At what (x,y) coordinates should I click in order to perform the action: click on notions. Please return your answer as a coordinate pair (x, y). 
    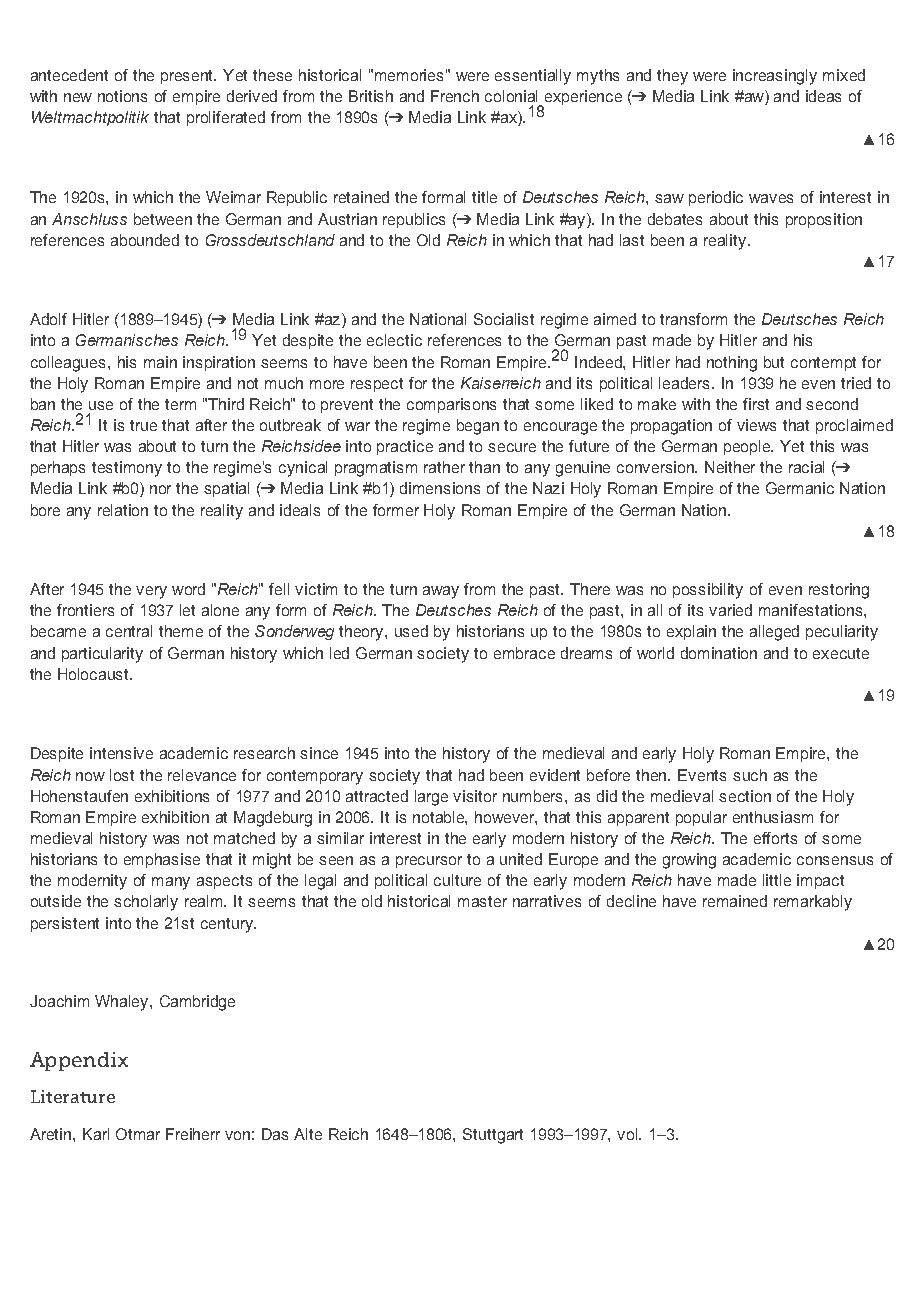
    Looking at the image, I should click on (122, 96).
